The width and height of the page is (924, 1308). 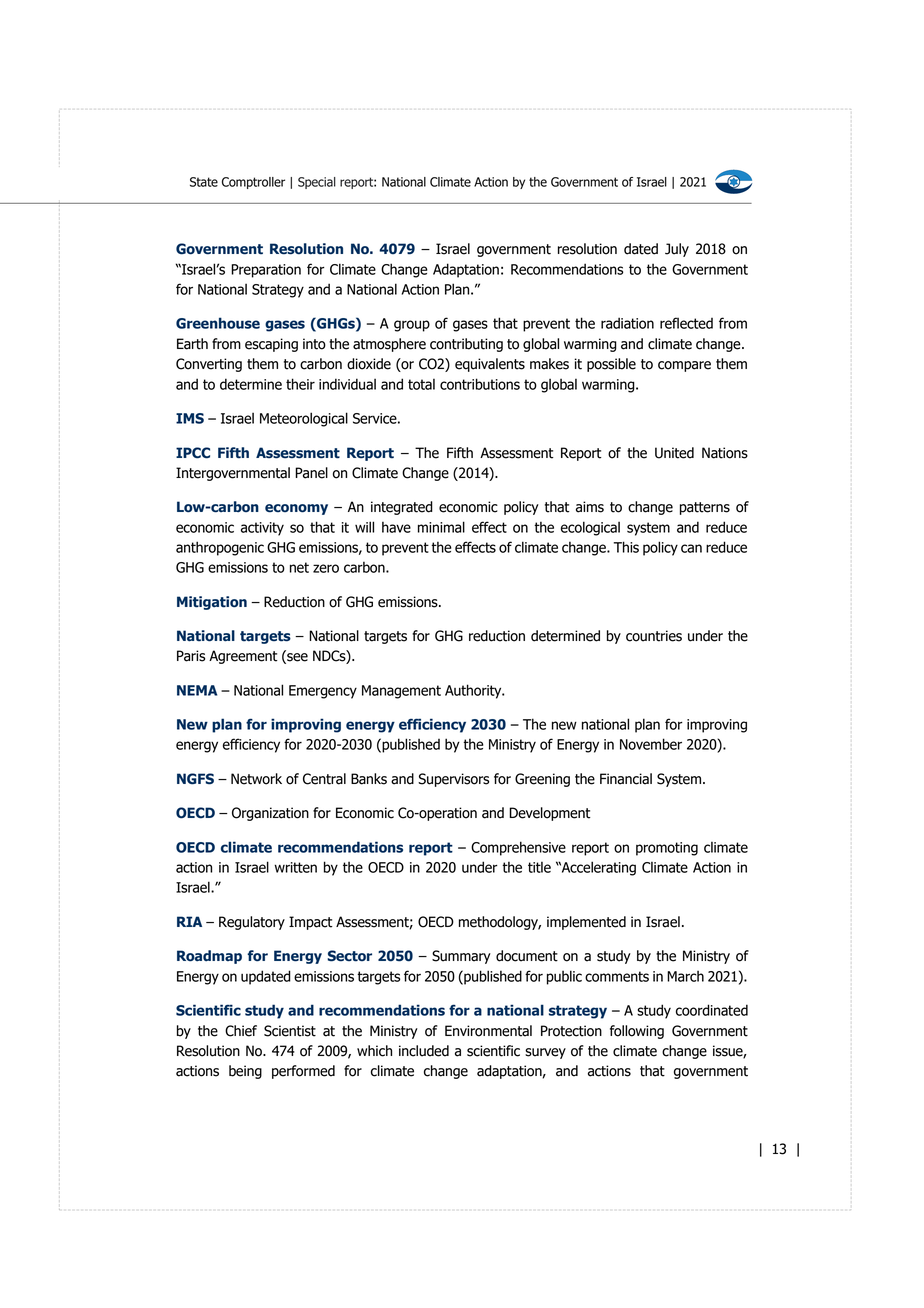 I want to click on November, so click(x=651, y=744).
